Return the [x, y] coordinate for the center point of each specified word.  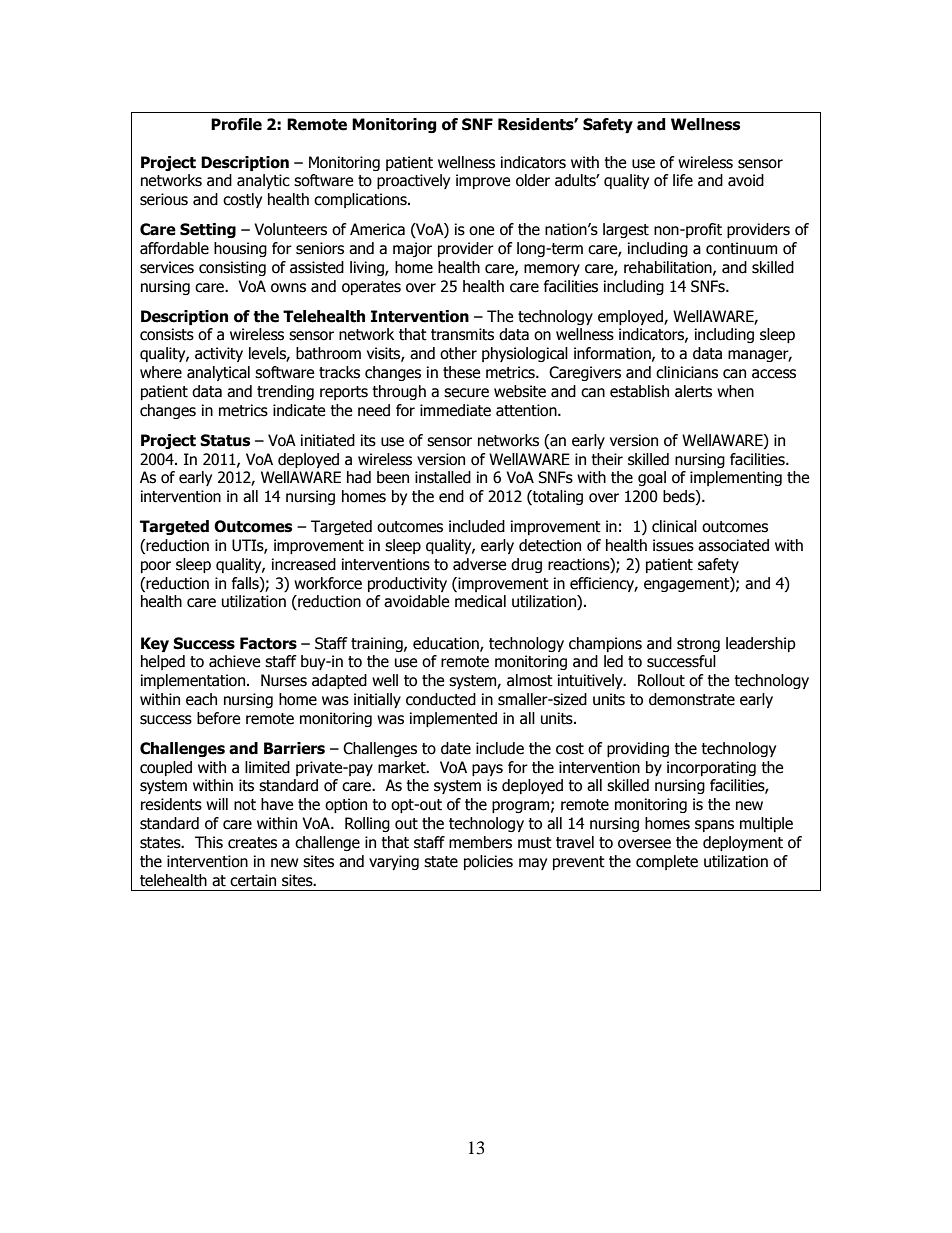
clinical [674, 526]
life [683, 180]
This [209, 842]
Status [225, 440]
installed [443, 477]
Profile [236, 124]
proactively [413, 181]
